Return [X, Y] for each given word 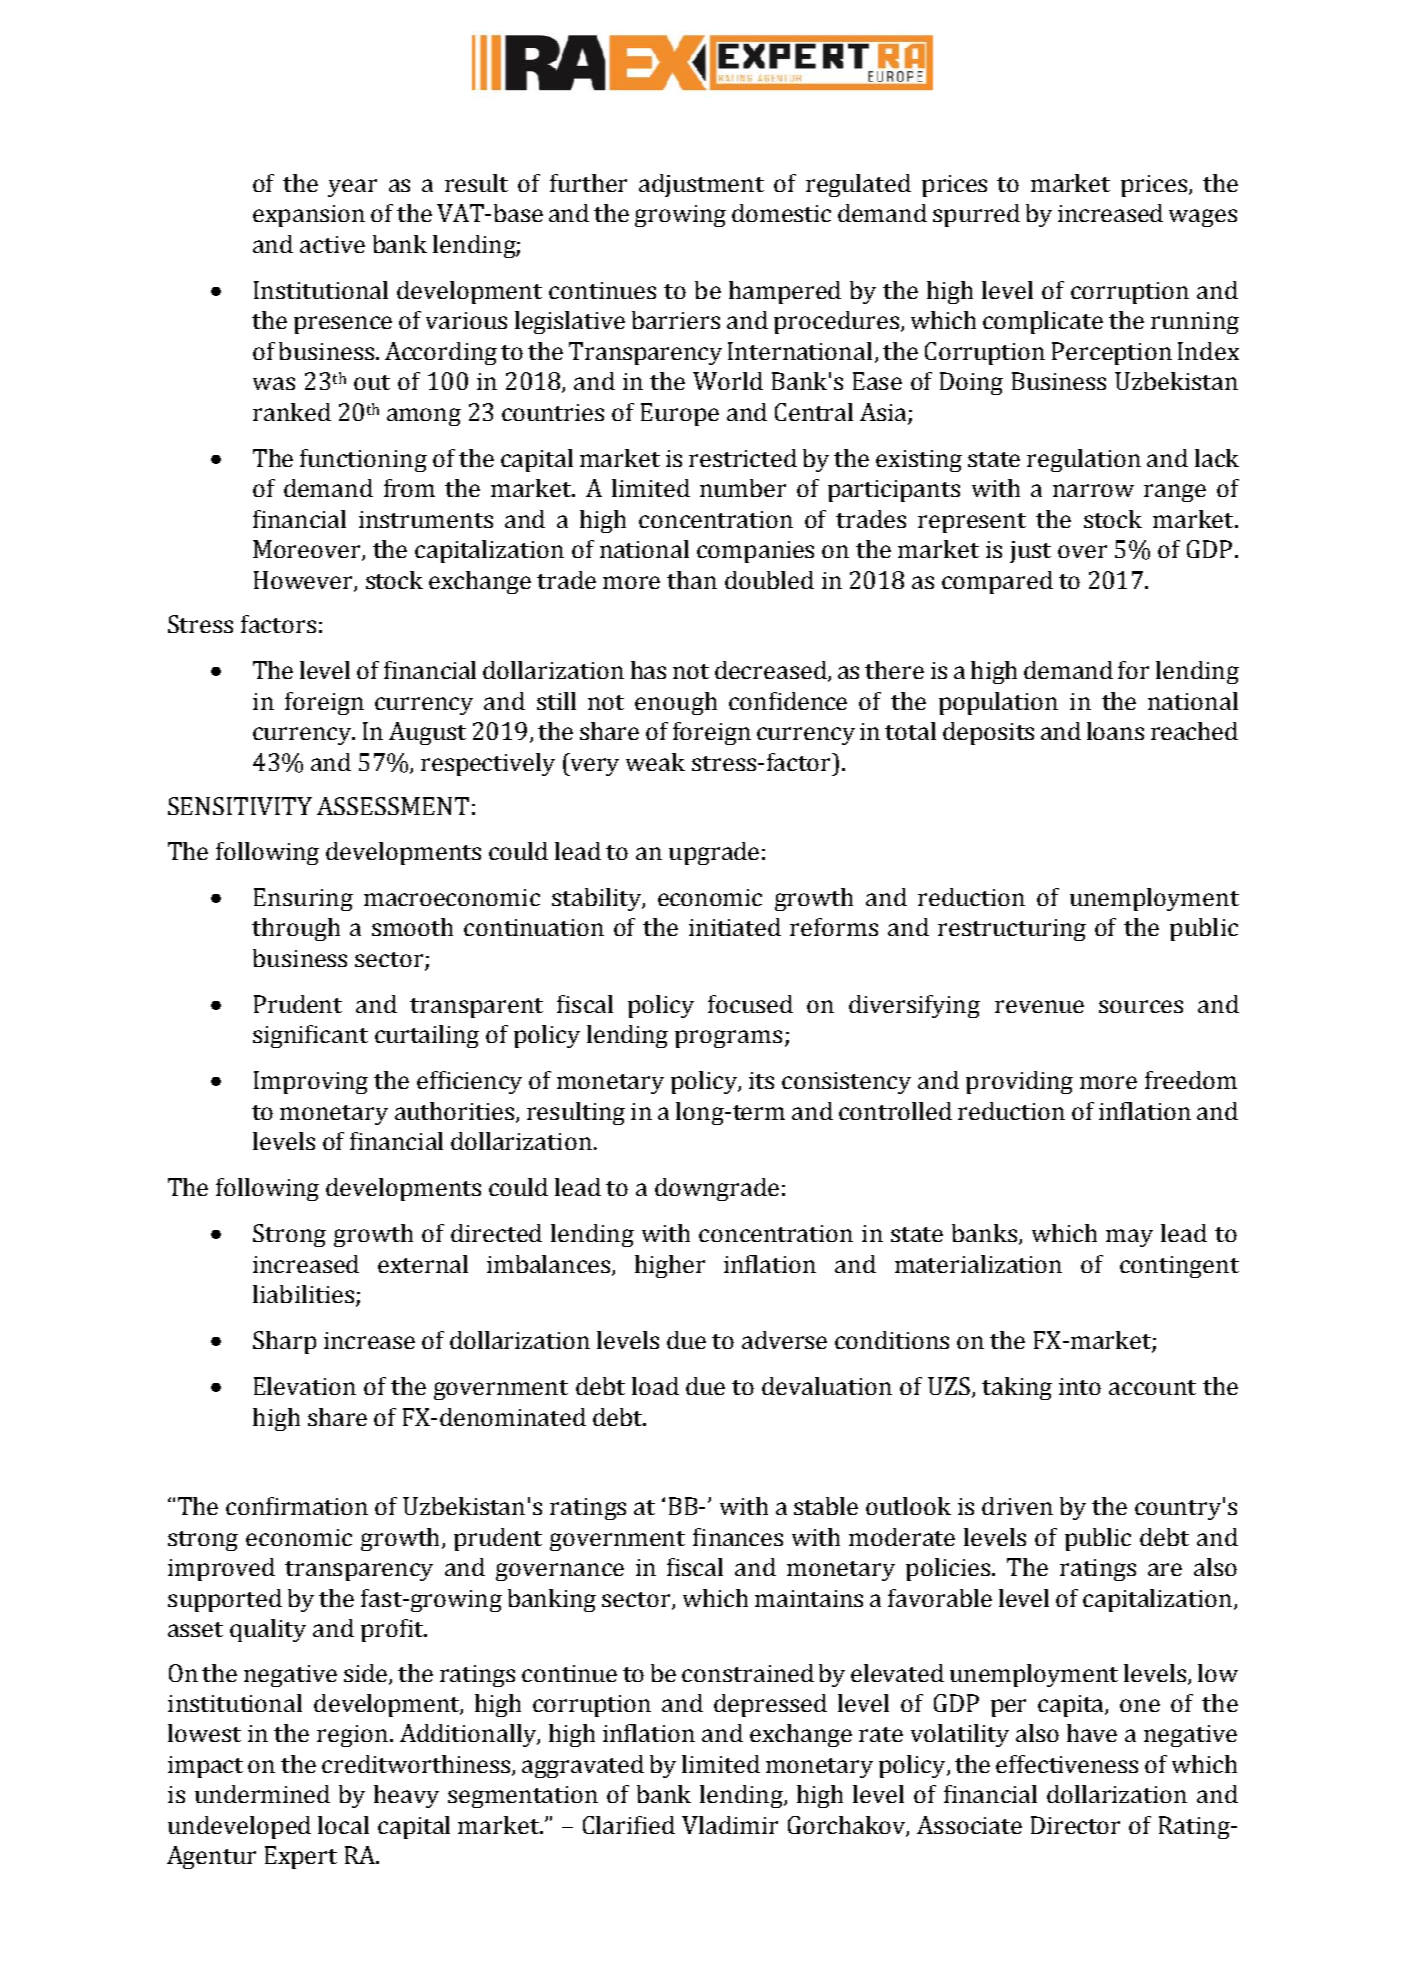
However [304, 581]
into [1080, 1386]
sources [1141, 1006]
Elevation [305, 1386]
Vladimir [730, 1825]
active [332, 244]
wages [1203, 218]
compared [997, 582]
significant [310, 1036]
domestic [781, 213]
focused [750, 1004]
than [692, 580]
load [655, 1386]
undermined [262, 1794]
